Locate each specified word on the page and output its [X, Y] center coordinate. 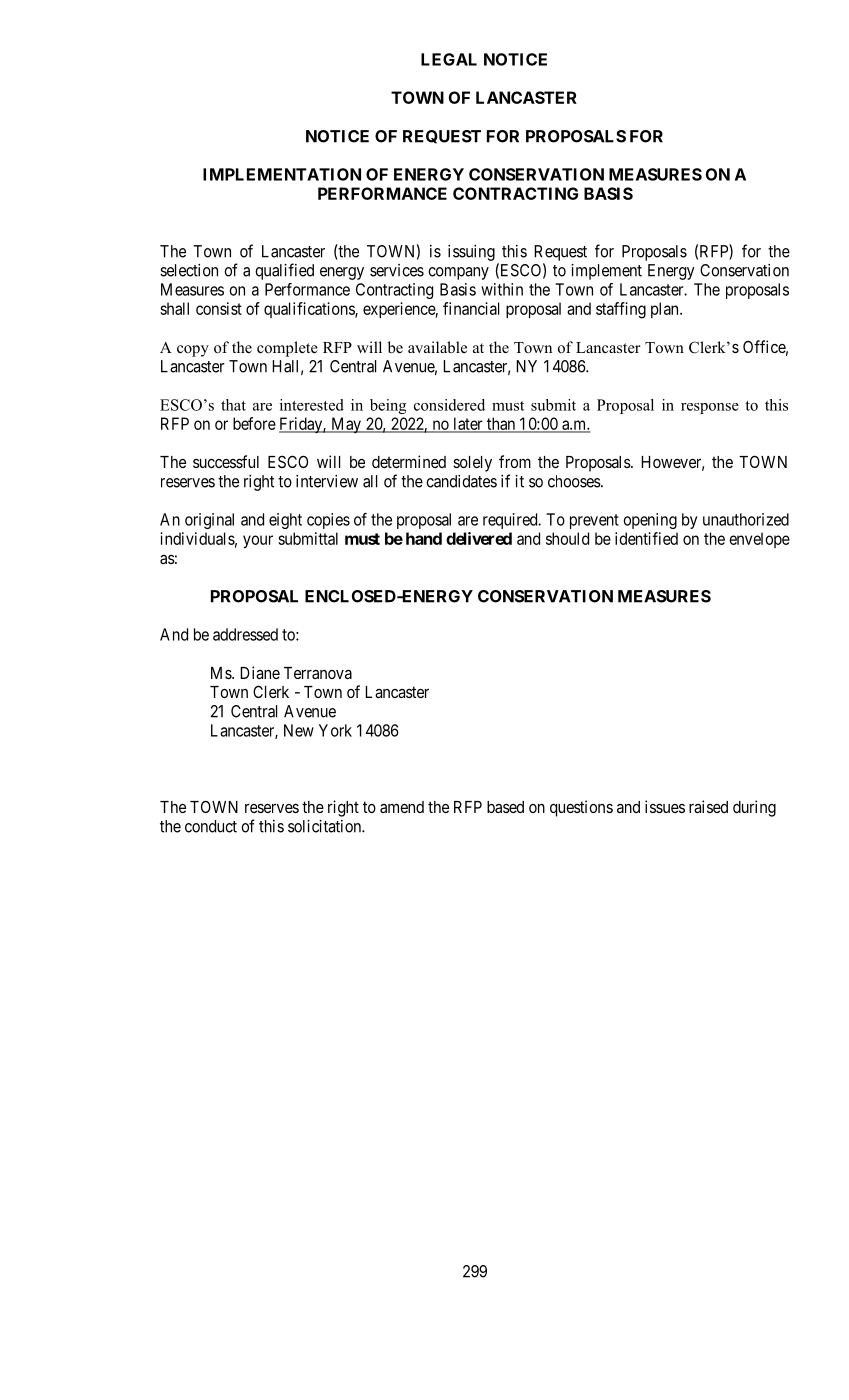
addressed [245, 634]
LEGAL [449, 59]
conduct [211, 826]
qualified [284, 271]
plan [666, 310]
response [710, 408]
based [505, 807]
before [254, 423]
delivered [479, 538]
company [458, 273]
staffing [621, 310]
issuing [471, 253]
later [468, 424]
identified [646, 538]
